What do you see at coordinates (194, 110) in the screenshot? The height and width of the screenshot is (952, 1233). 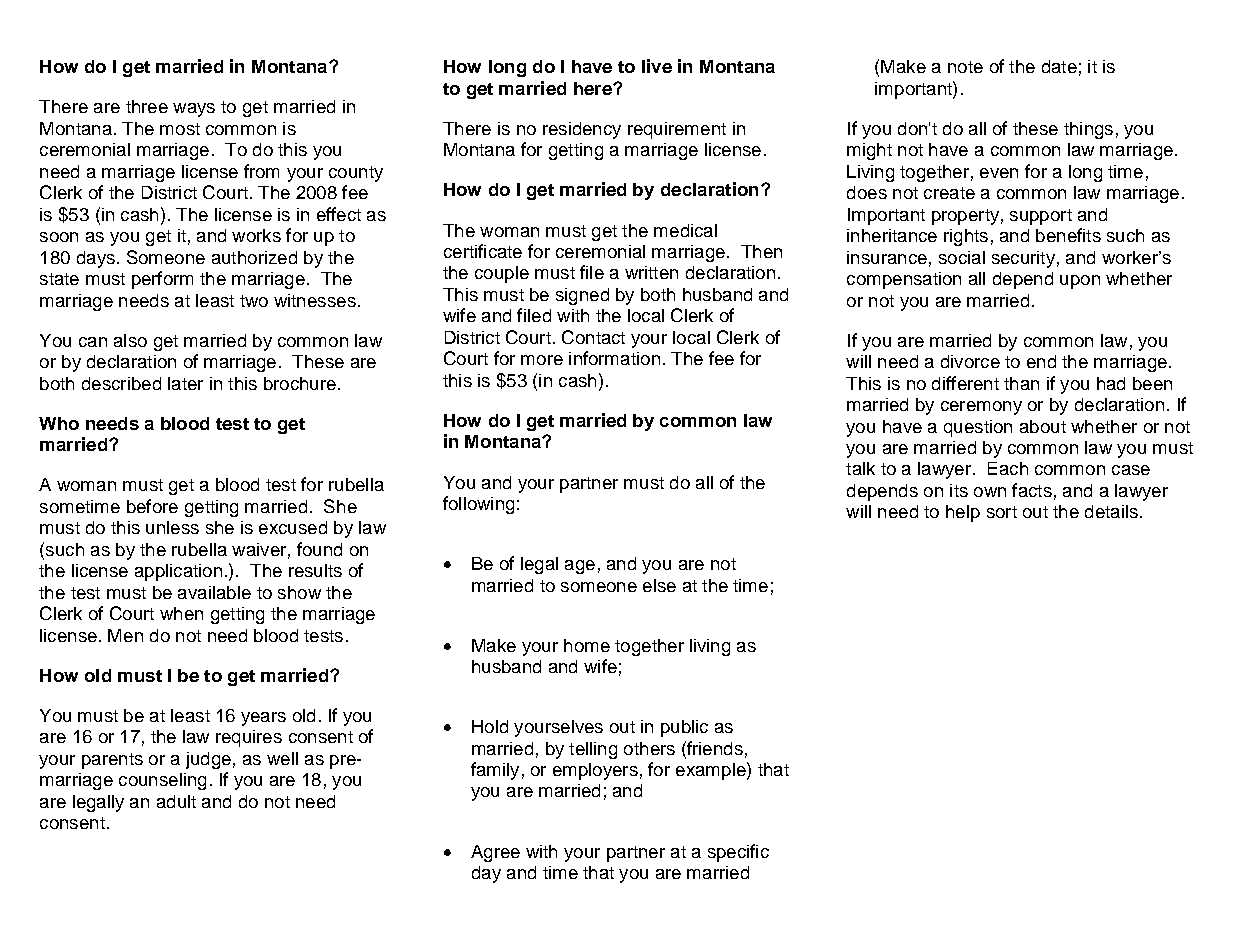 I see `ways` at bounding box center [194, 110].
